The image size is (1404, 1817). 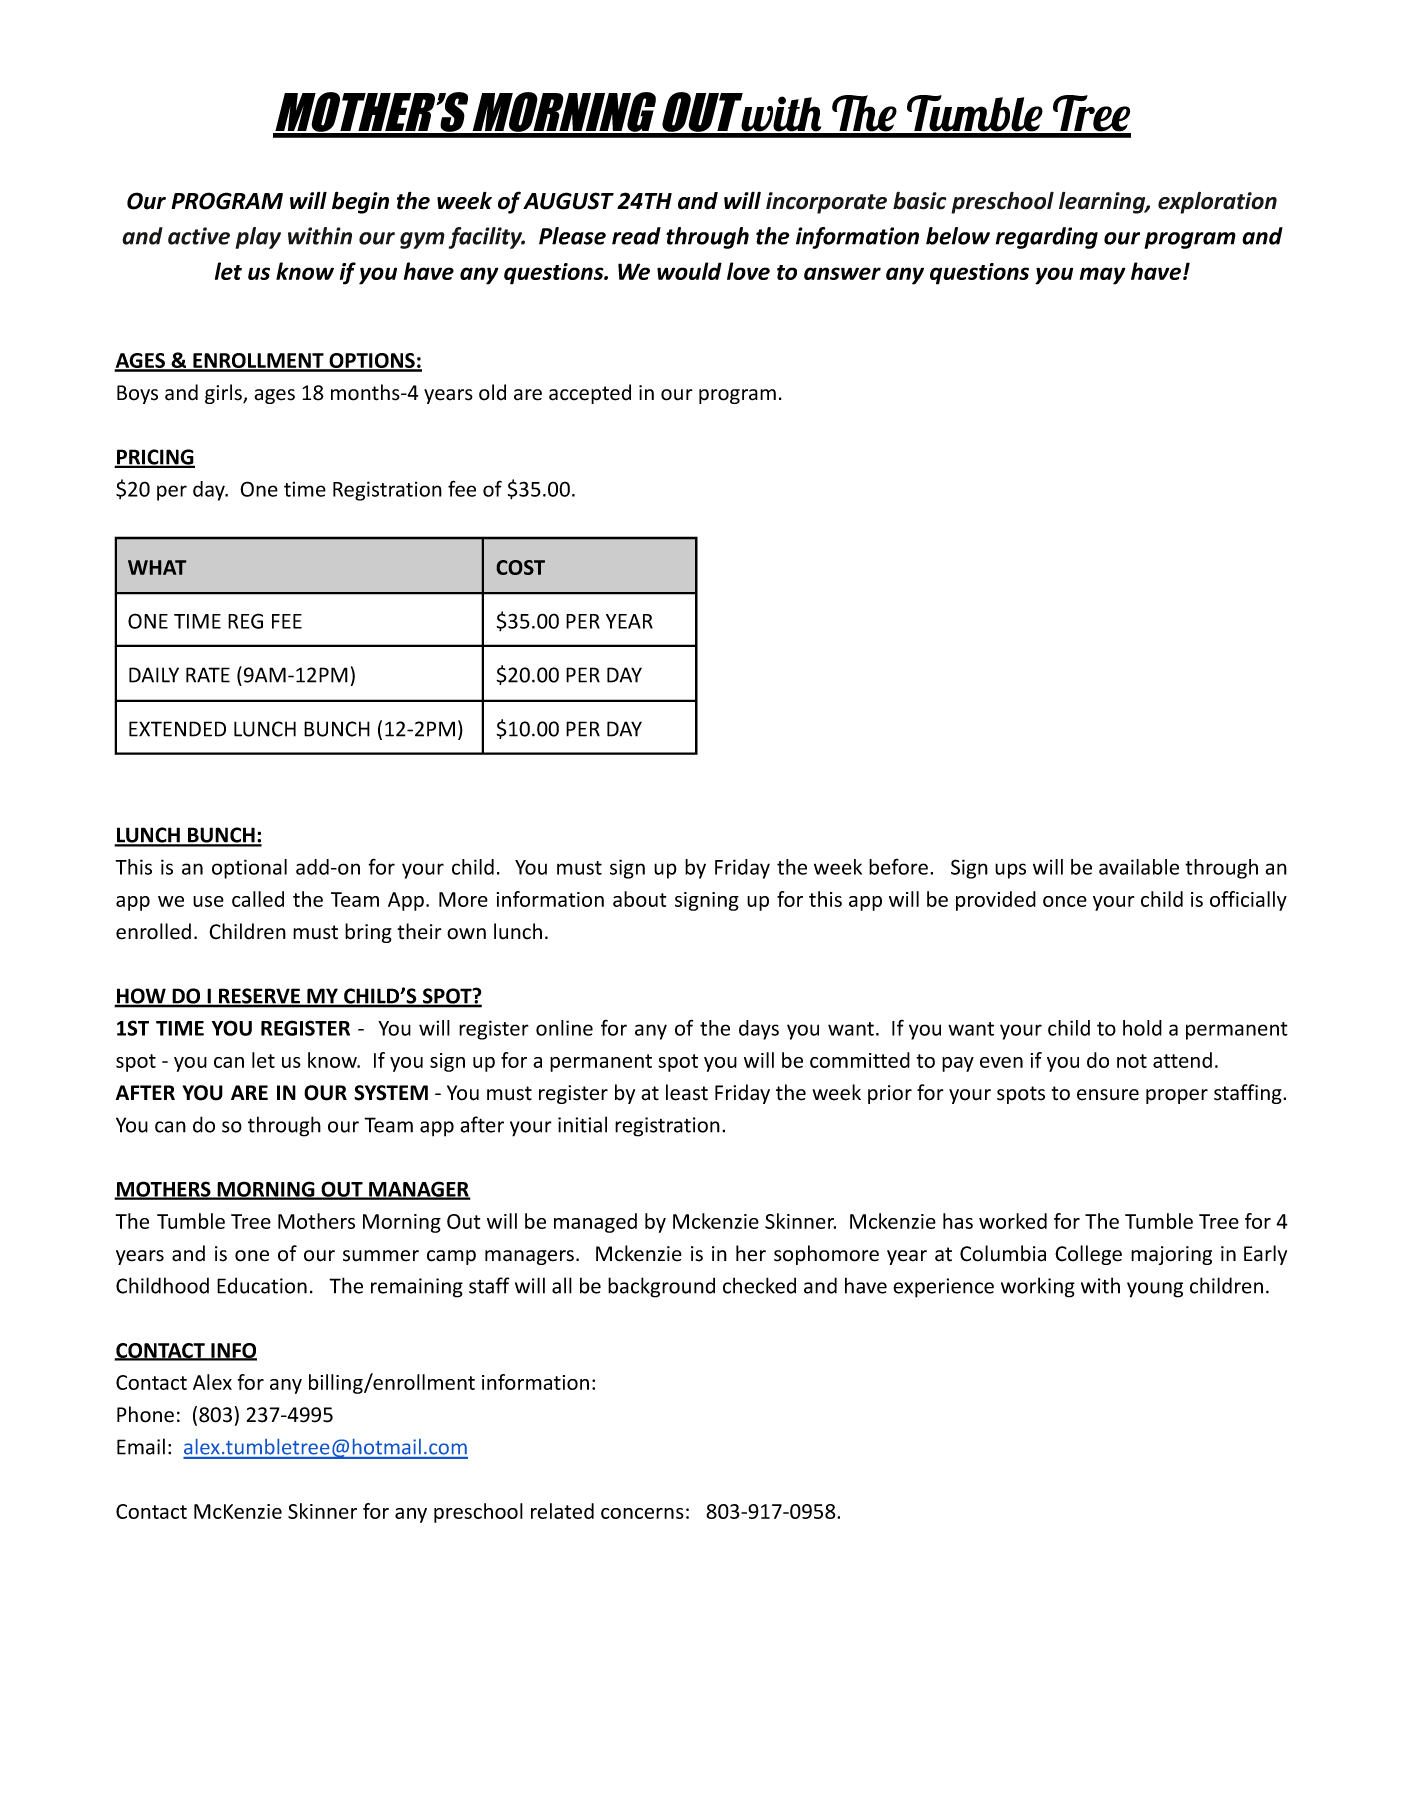 I want to click on Email, so click(x=141, y=1446).
